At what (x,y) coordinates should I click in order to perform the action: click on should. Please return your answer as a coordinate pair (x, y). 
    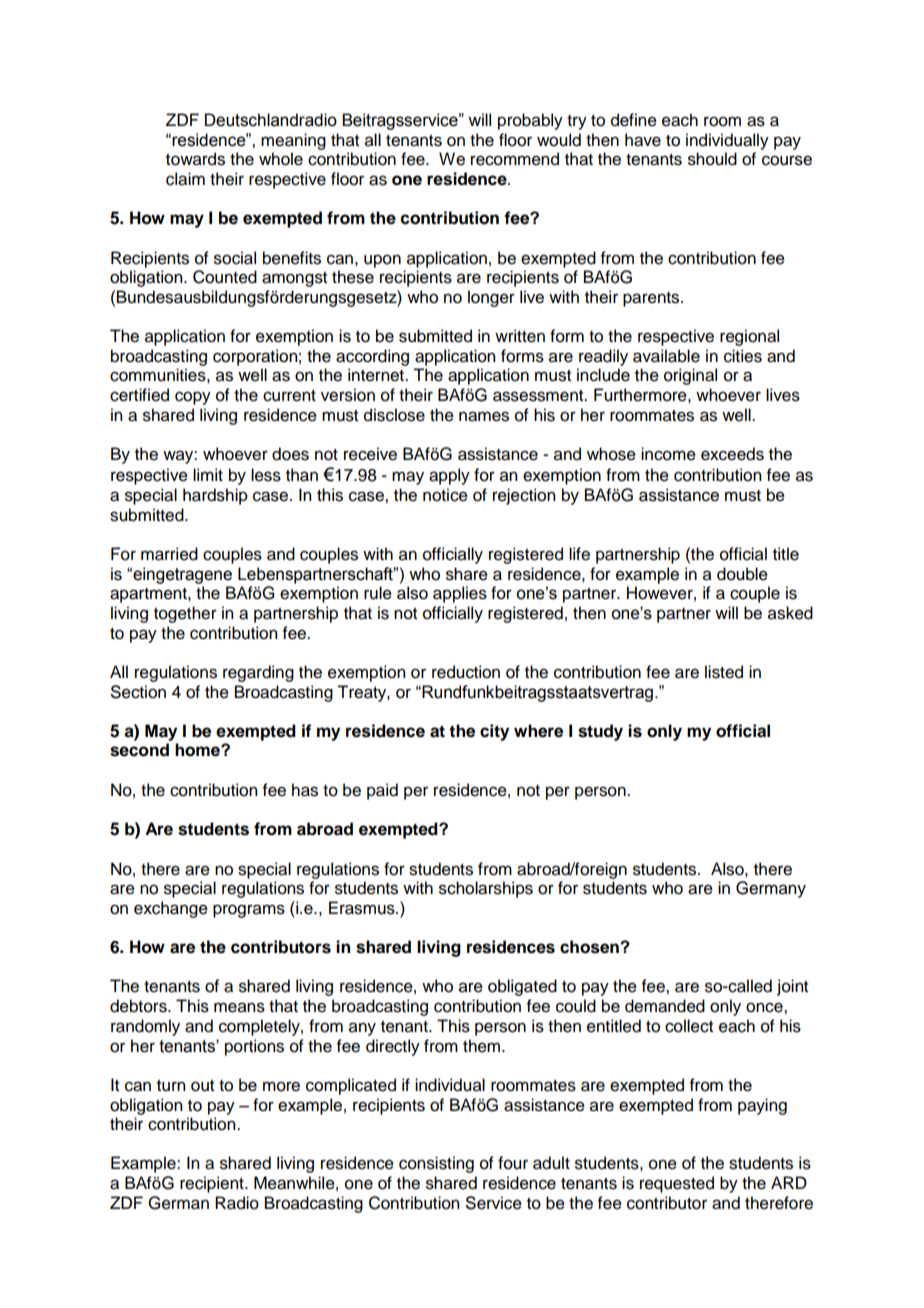
    Looking at the image, I should click on (712, 159).
